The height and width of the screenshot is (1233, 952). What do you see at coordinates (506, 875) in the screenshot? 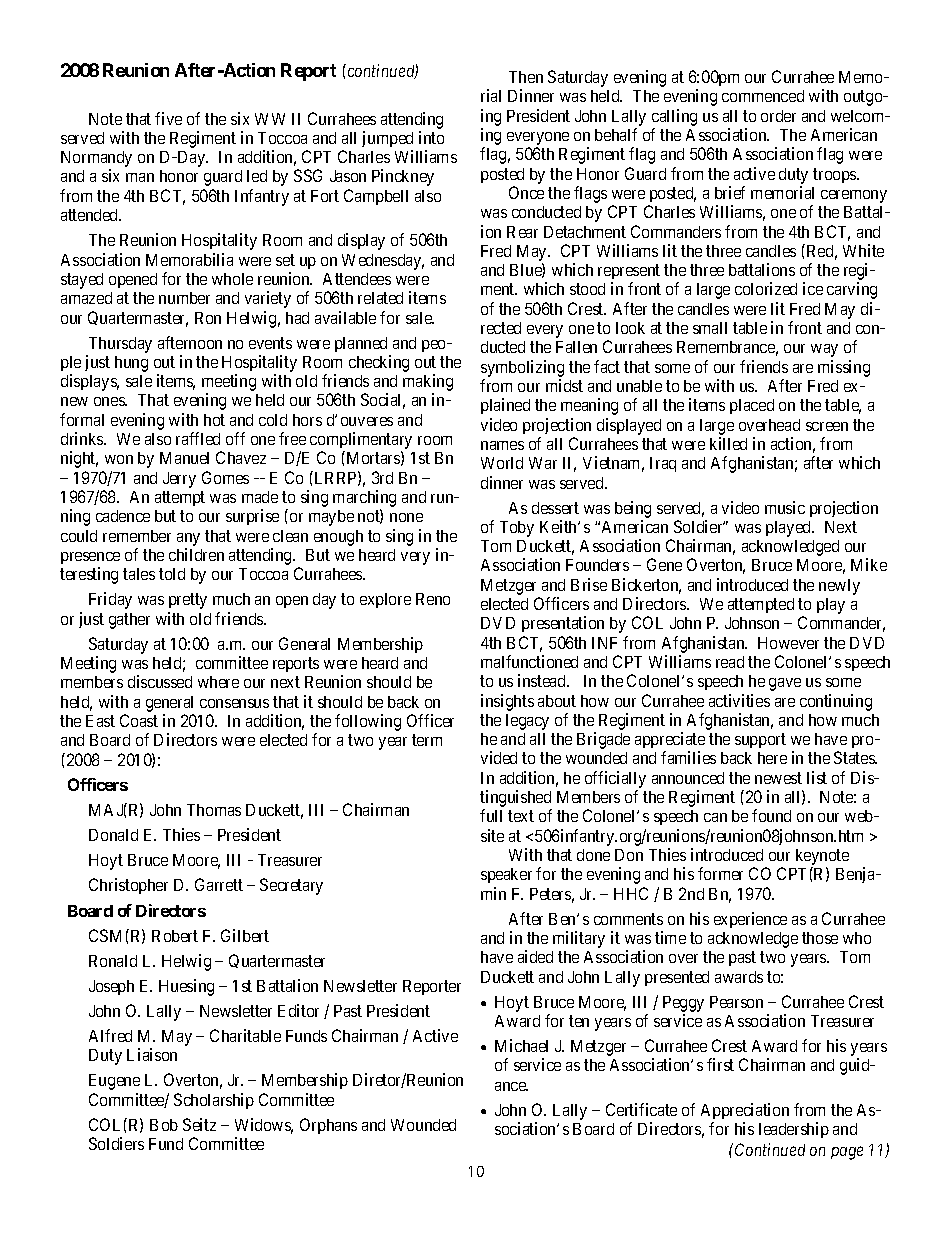
I see `speaker` at bounding box center [506, 875].
